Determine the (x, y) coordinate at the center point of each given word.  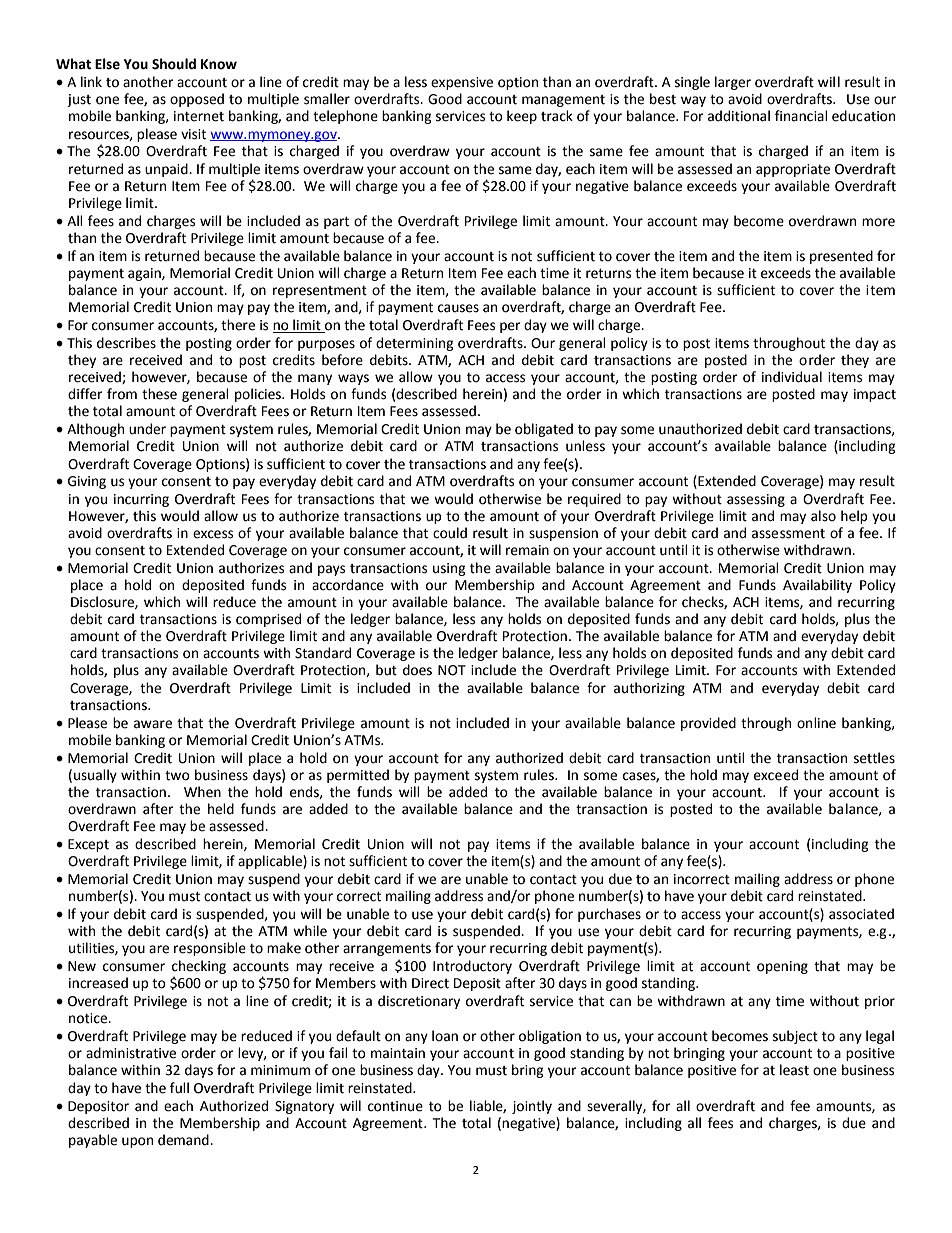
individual (792, 377)
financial (801, 116)
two (177, 776)
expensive (462, 83)
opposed (197, 100)
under (147, 429)
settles (874, 758)
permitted (358, 776)
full (179, 1088)
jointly (532, 1107)
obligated (544, 430)
